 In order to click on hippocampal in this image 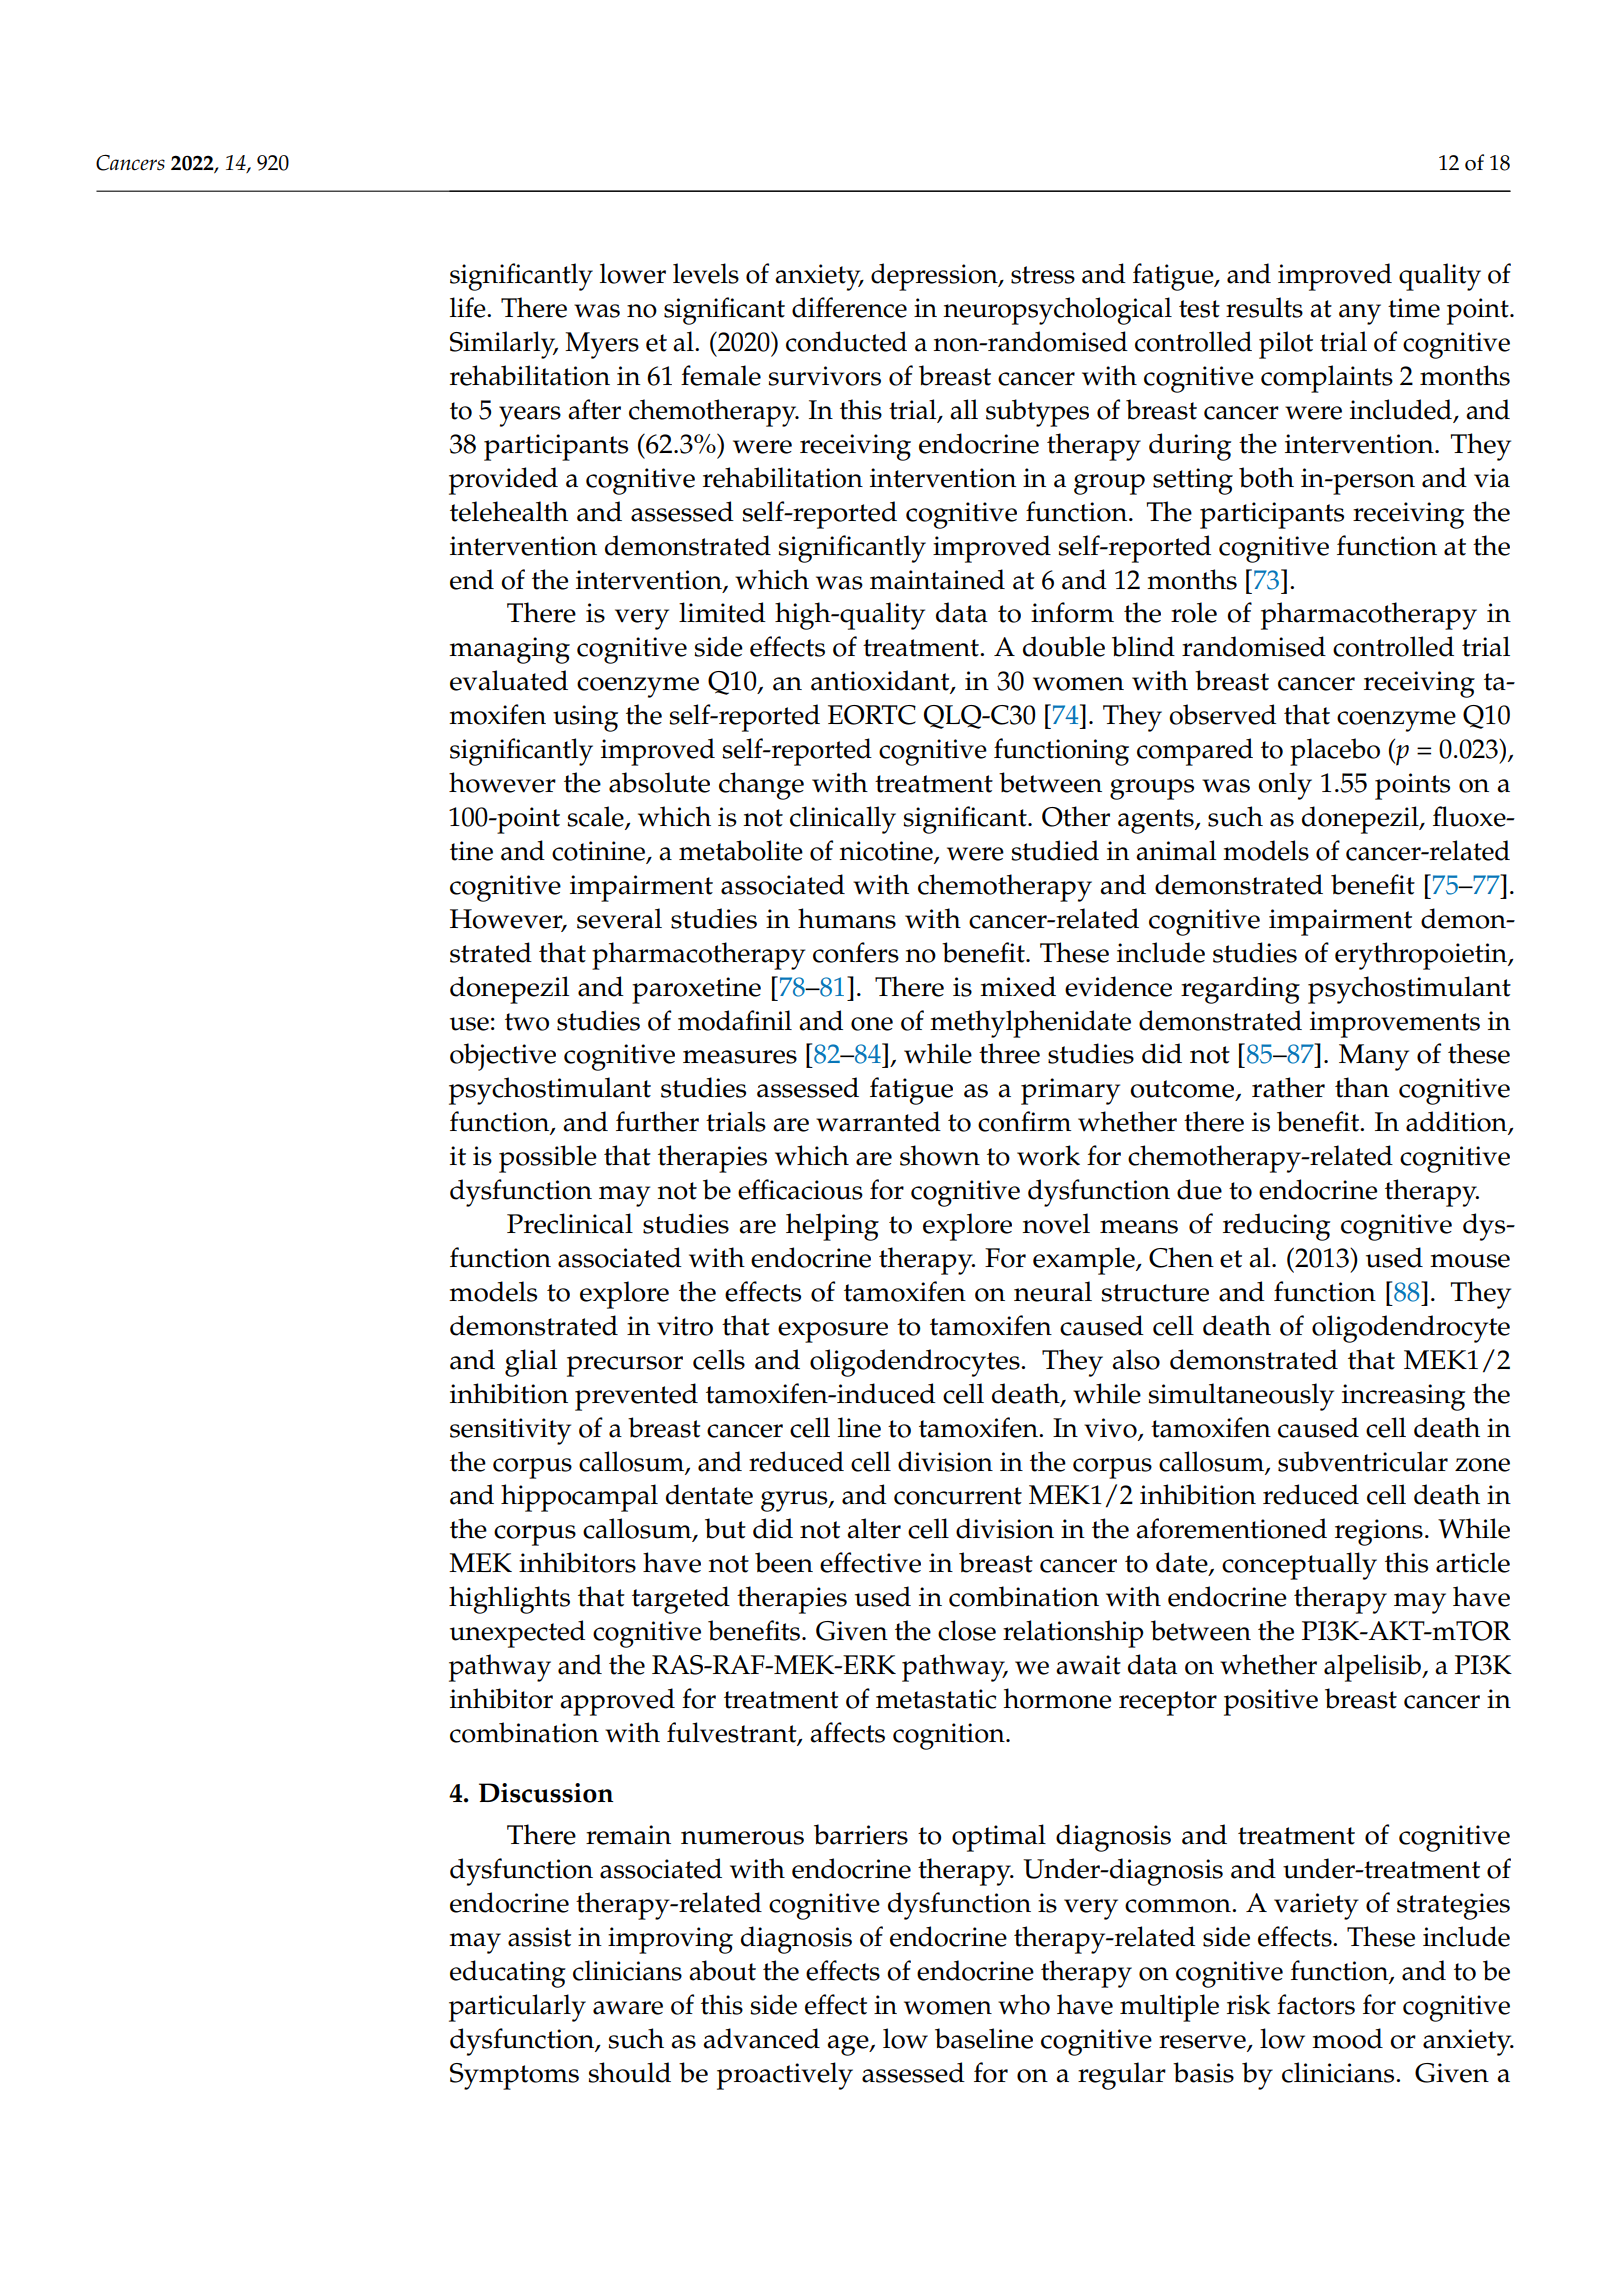, I will do `click(579, 1498)`.
